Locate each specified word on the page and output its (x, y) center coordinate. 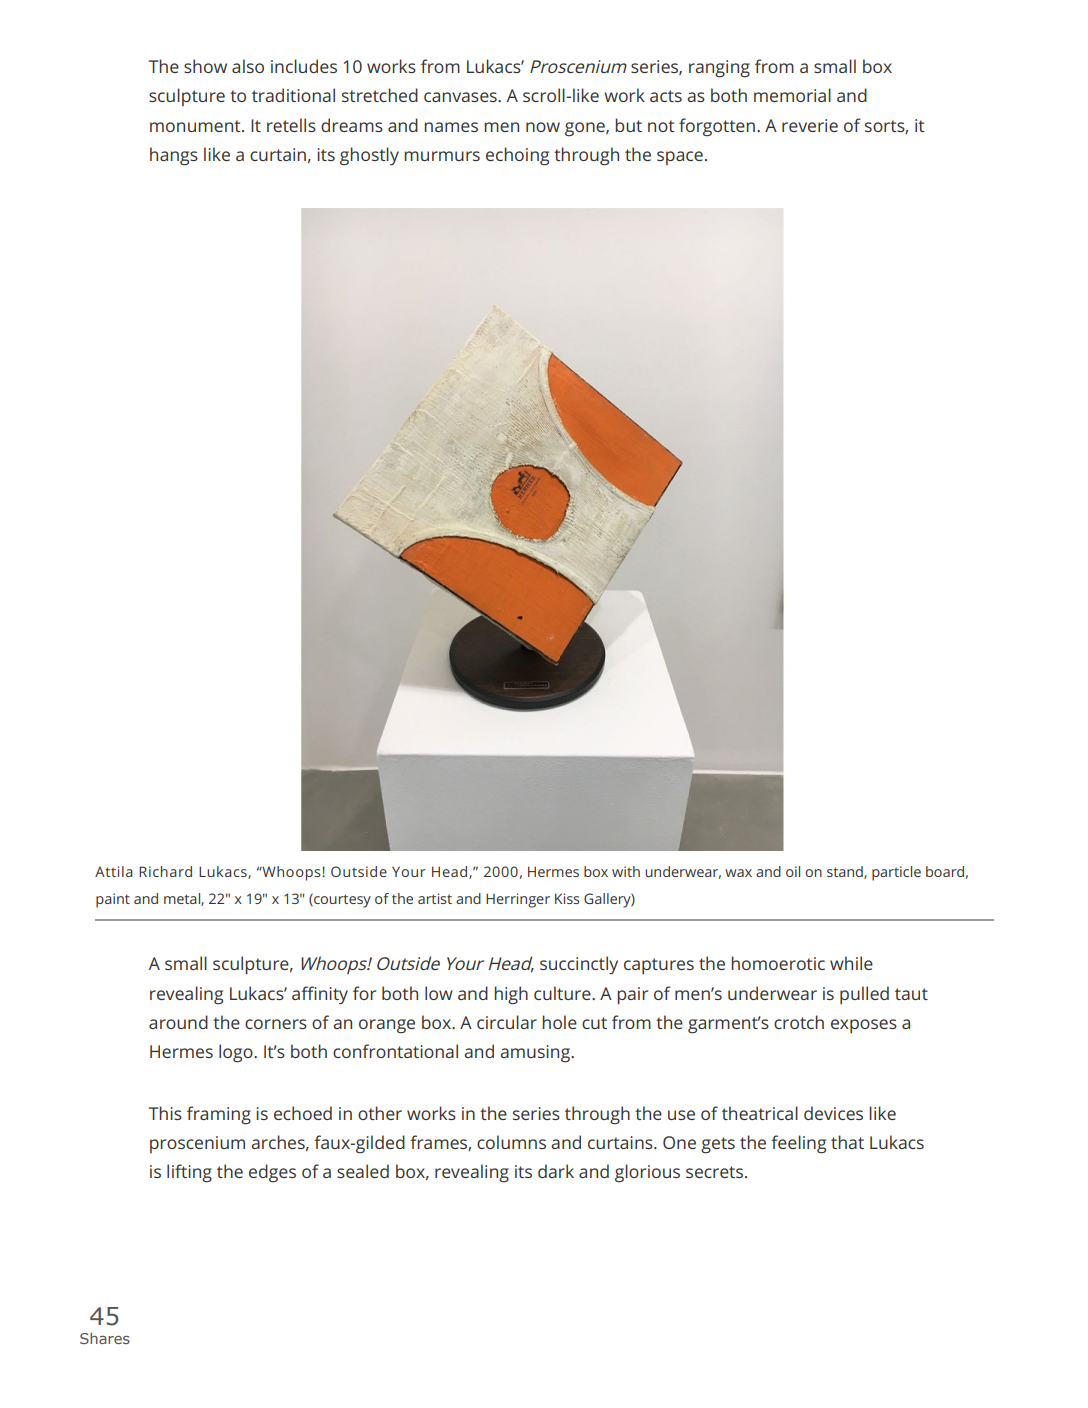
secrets (716, 1172)
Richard (165, 871)
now (543, 127)
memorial (792, 95)
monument (196, 126)
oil (793, 871)
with (626, 871)
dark (556, 1171)
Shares (105, 1338)
